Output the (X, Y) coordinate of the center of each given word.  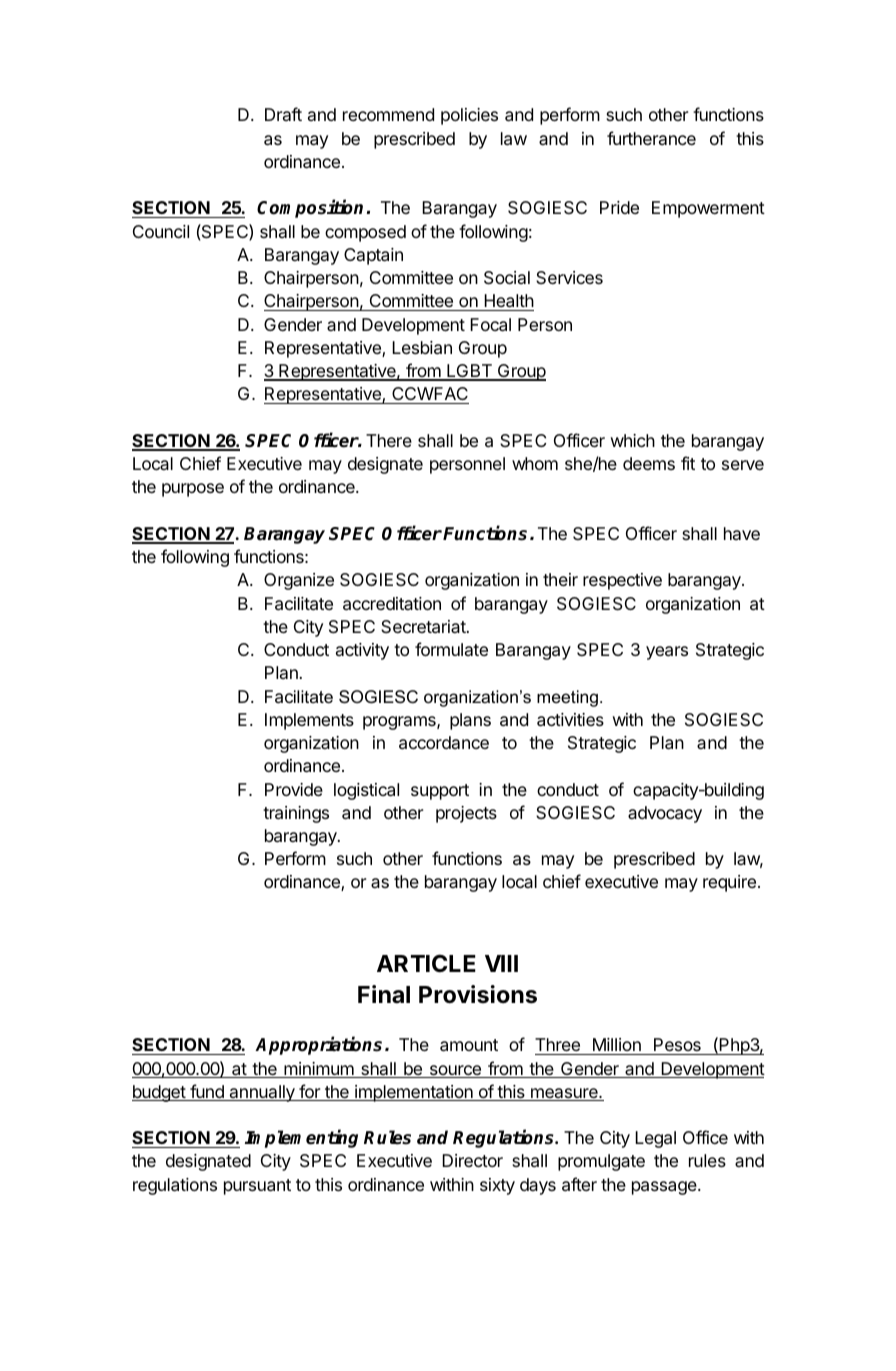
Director (472, 1160)
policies (469, 116)
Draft (283, 114)
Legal (655, 1139)
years (667, 653)
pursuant (257, 1187)
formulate (451, 649)
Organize (299, 581)
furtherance (651, 138)
